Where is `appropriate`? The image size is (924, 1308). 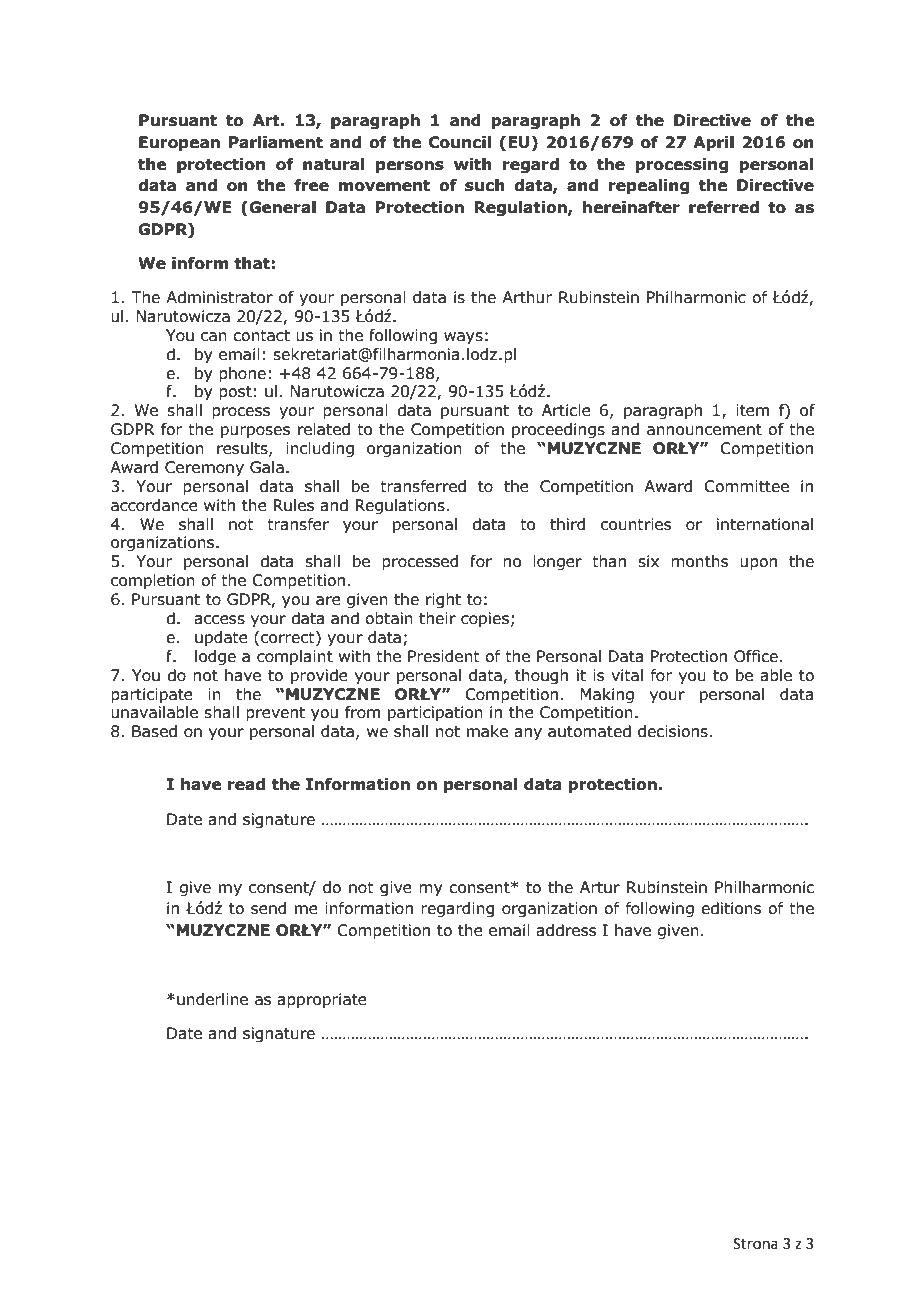 appropriate is located at coordinates (322, 1001).
